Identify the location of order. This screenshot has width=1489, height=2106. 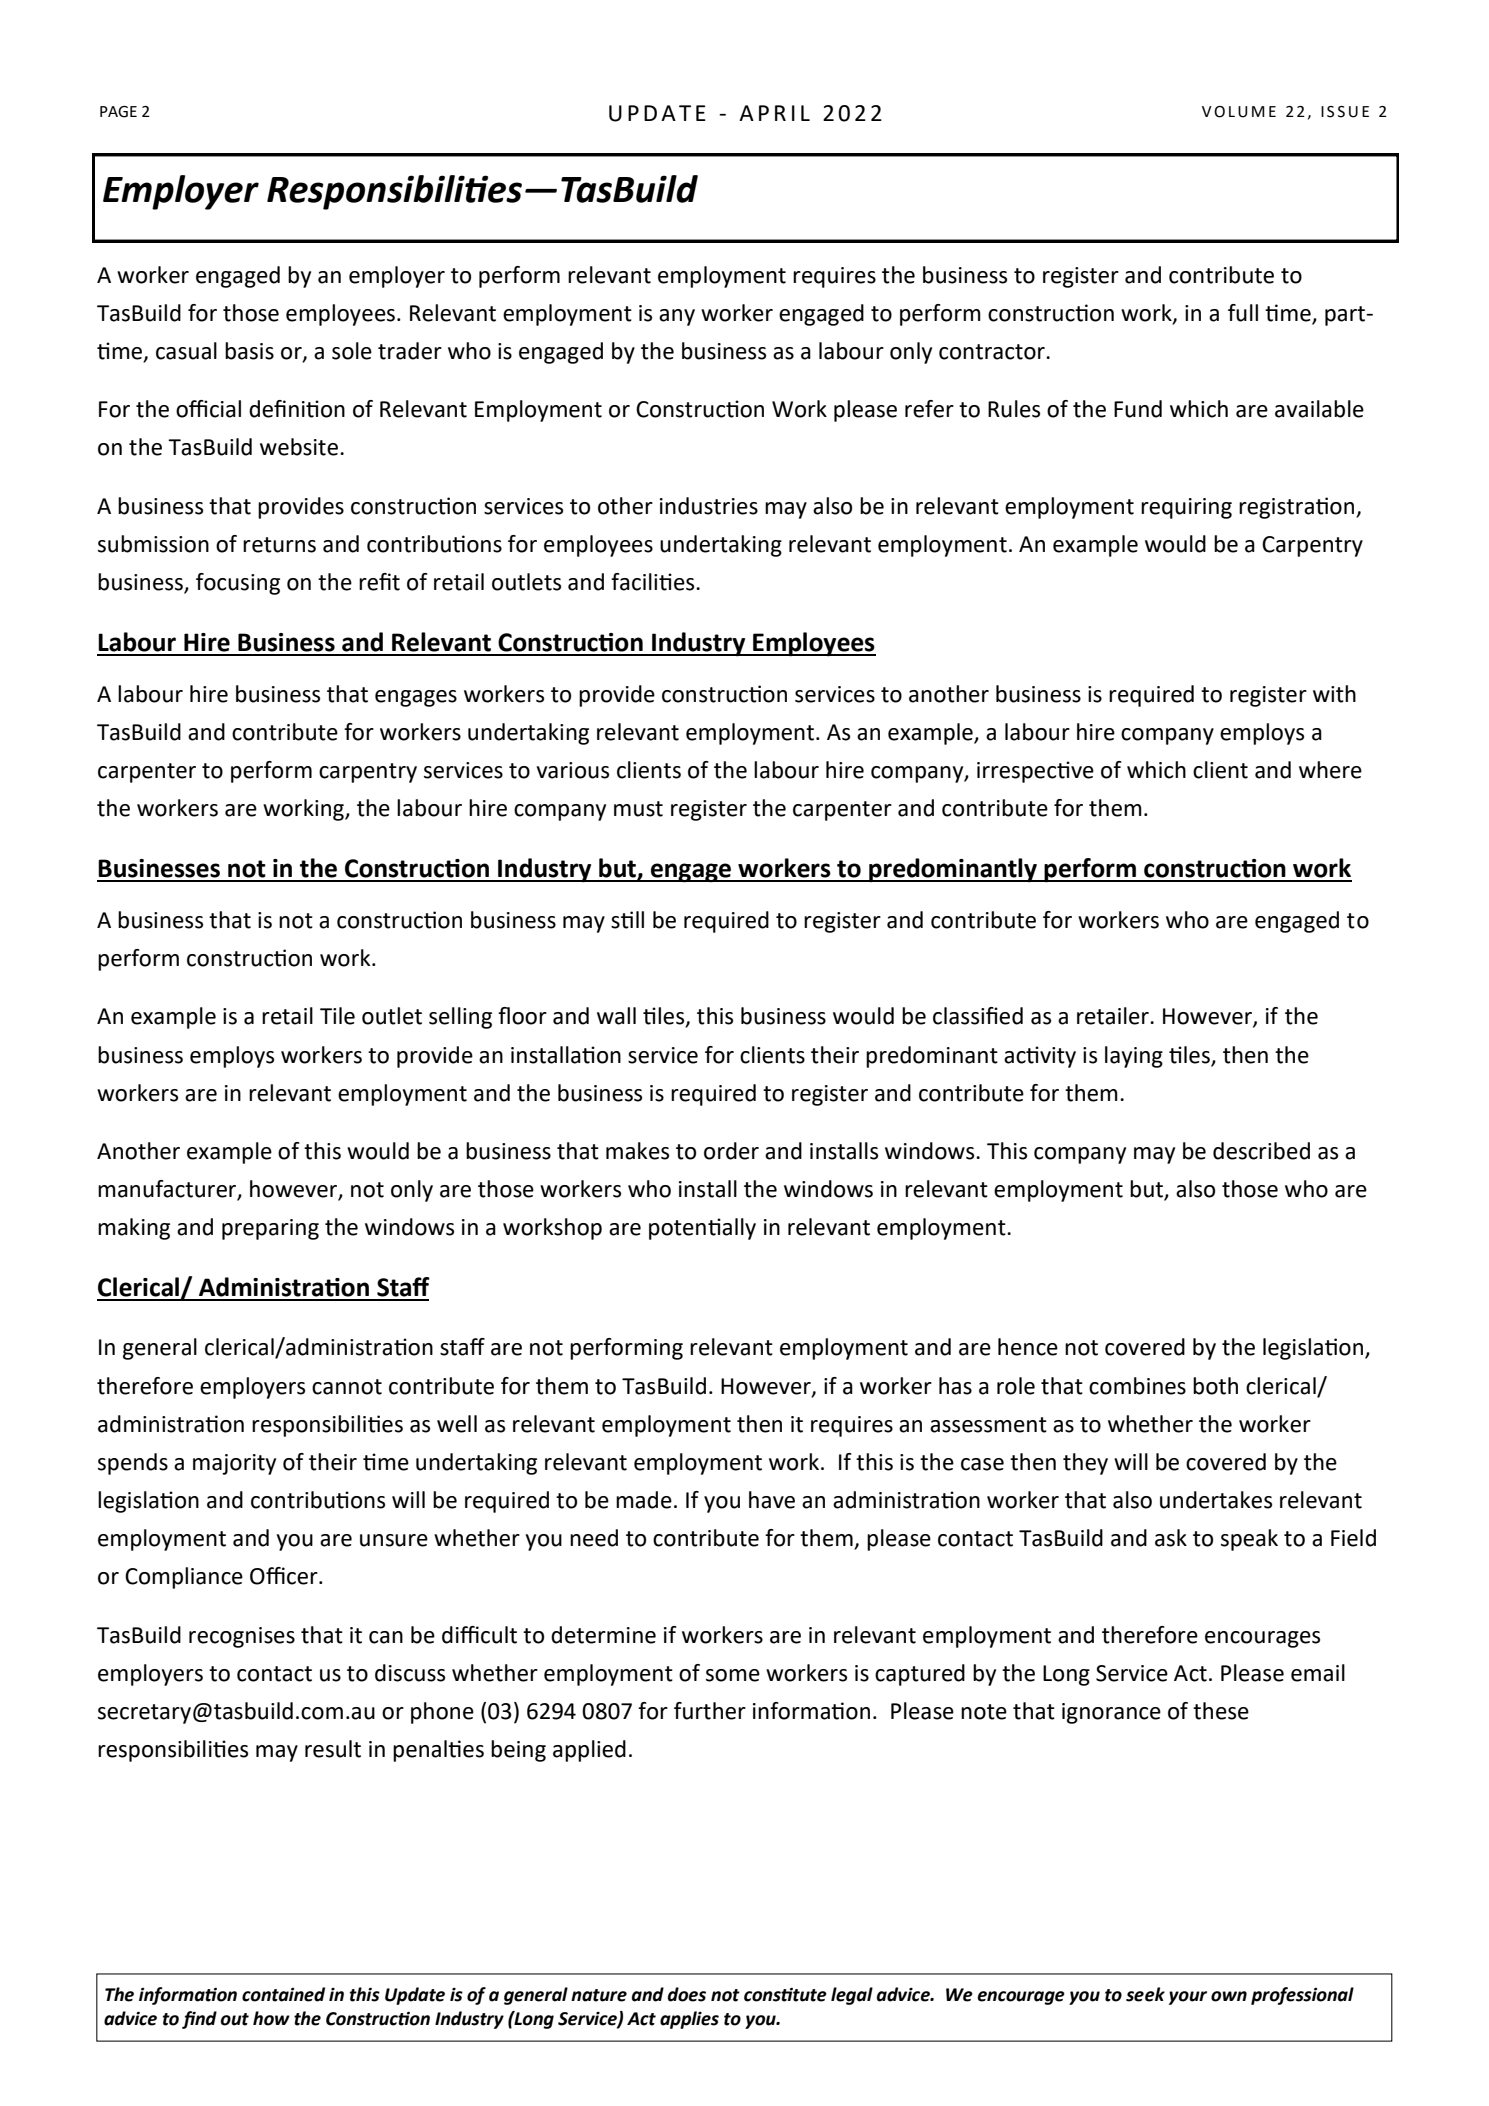
(731, 1151).
